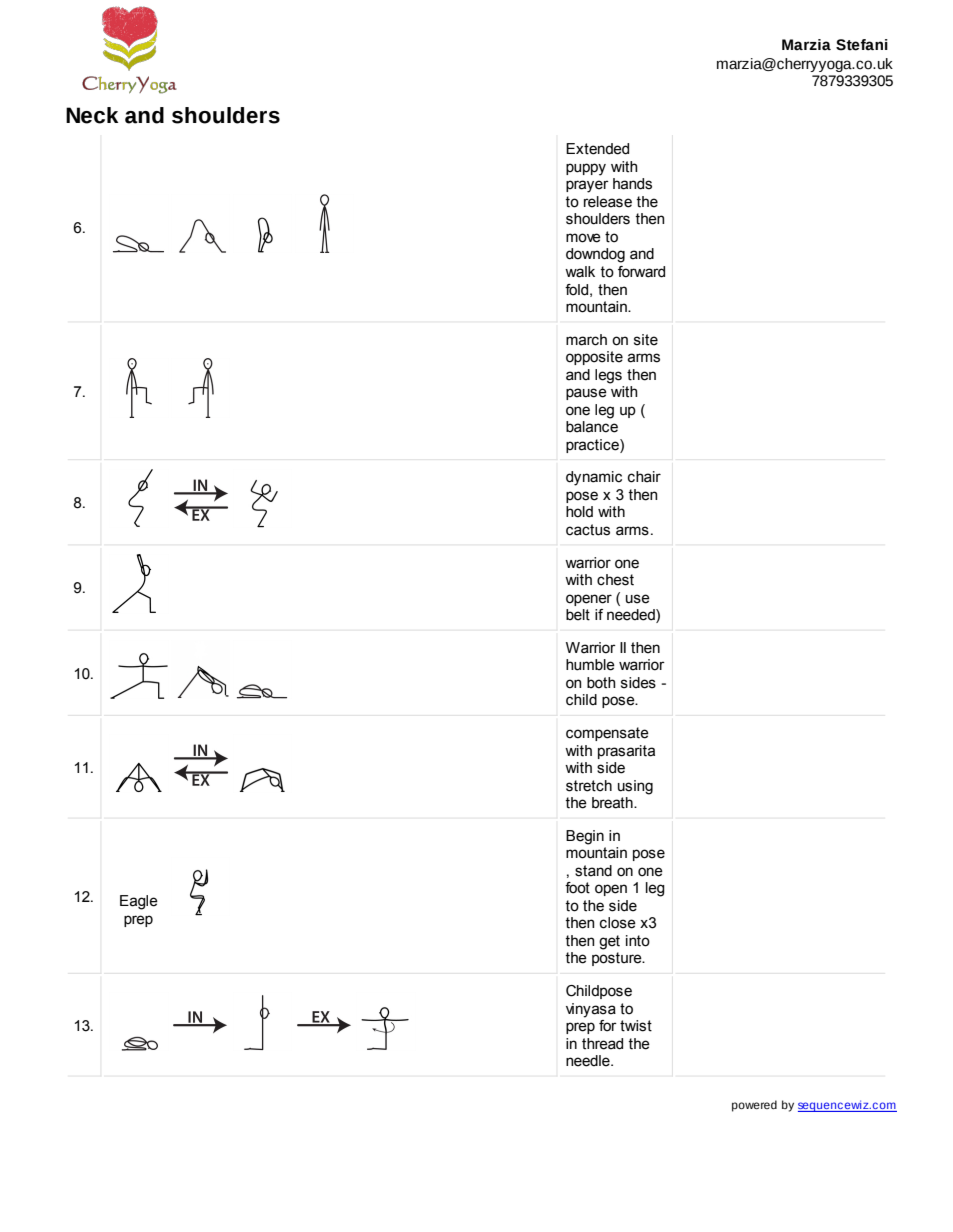 The height and width of the screenshot is (1232, 953). Describe the element at coordinates (602, 1044) in the screenshot. I see `thread` at that location.
